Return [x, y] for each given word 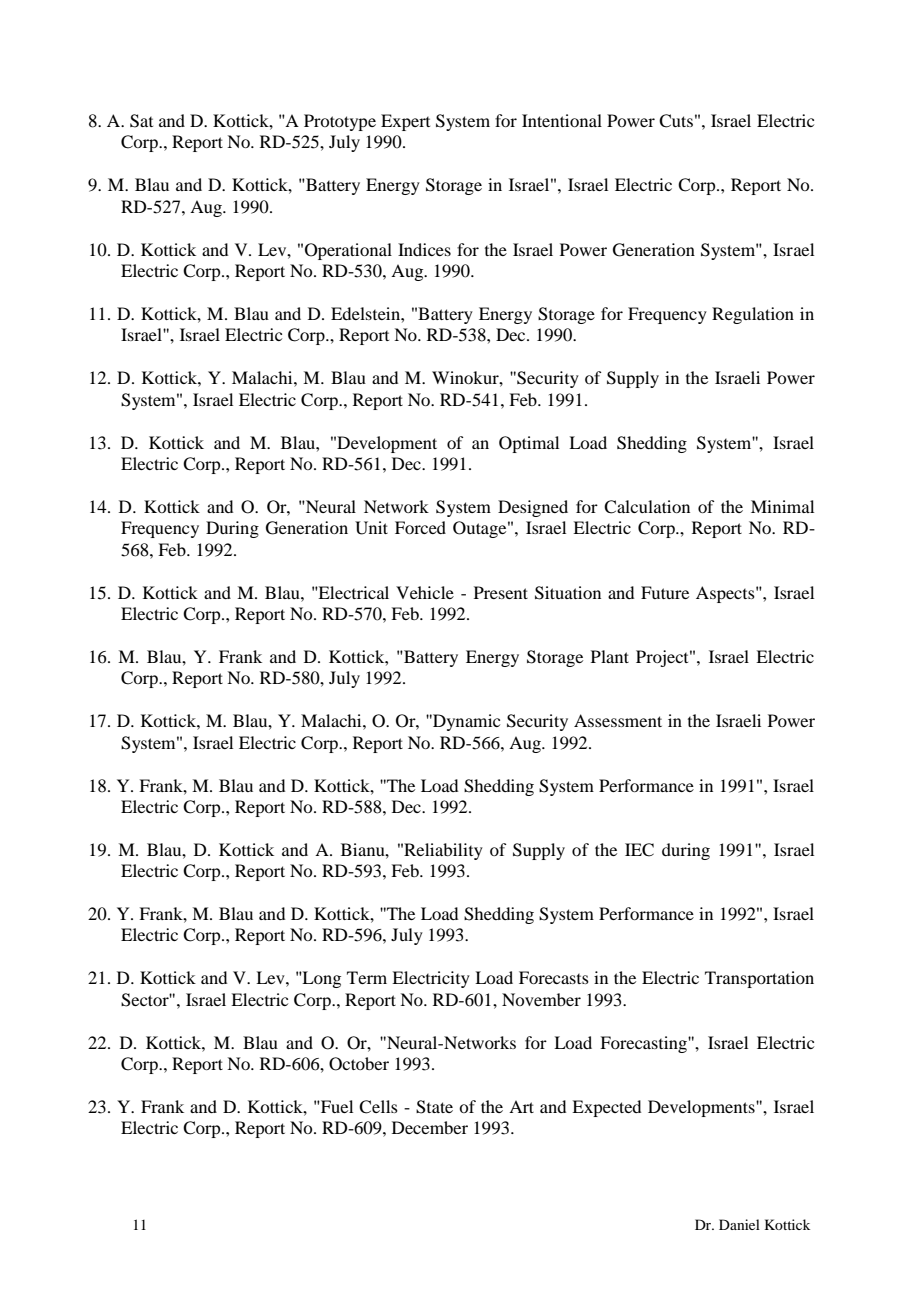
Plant [610, 656]
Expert [405, 122]
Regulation [753, 315]
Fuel [336, 1106]
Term [367, 977]
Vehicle [425, 592]
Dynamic [465, 722]
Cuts [676, 121]
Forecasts [554, 977]
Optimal [529, 444]
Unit [371, 528]
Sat [141, 121]
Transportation [759, 979]
